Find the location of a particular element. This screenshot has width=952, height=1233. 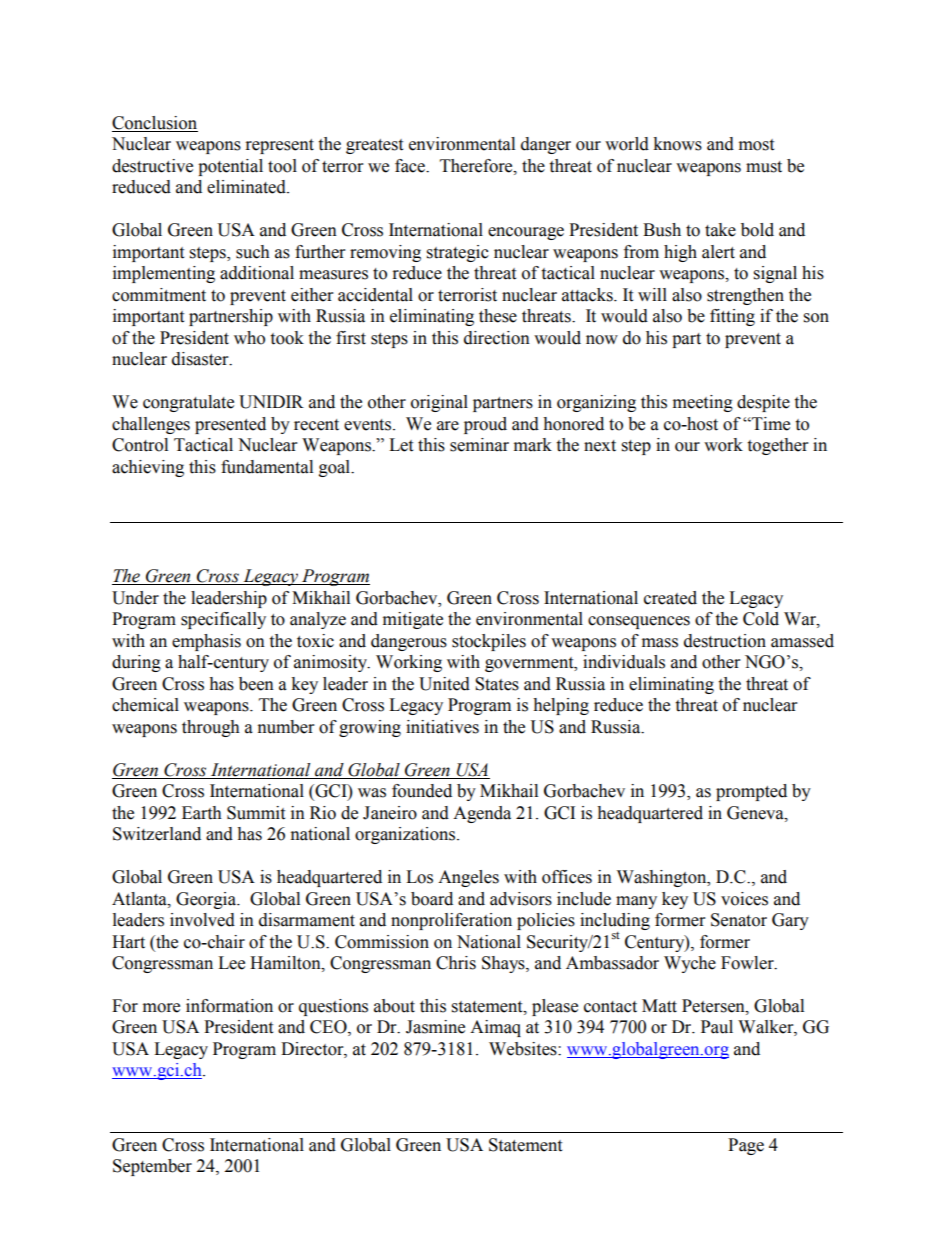

potential is located at coordinates (230, 167).
